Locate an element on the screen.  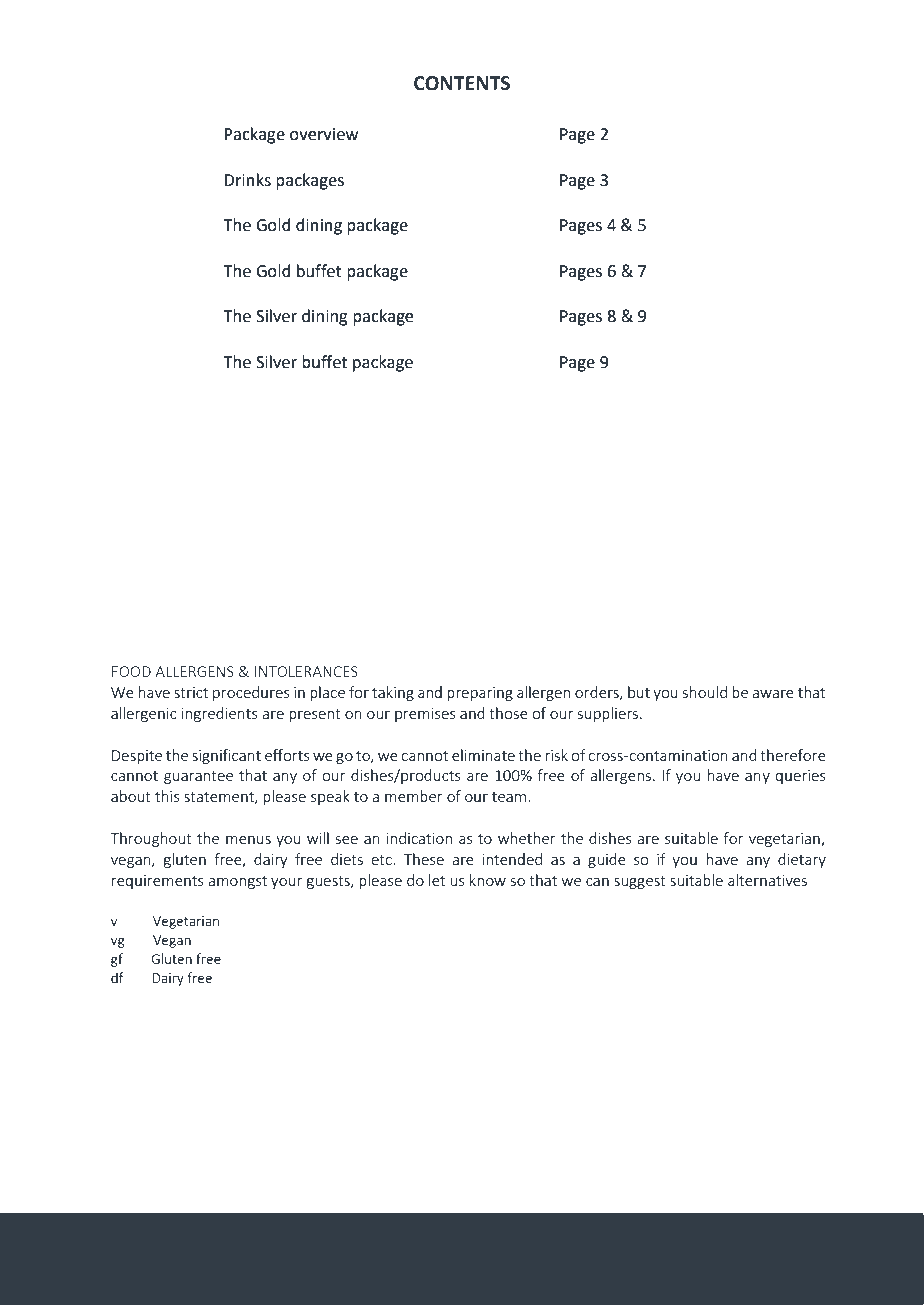
taking is located at coordinates (393, 693).
